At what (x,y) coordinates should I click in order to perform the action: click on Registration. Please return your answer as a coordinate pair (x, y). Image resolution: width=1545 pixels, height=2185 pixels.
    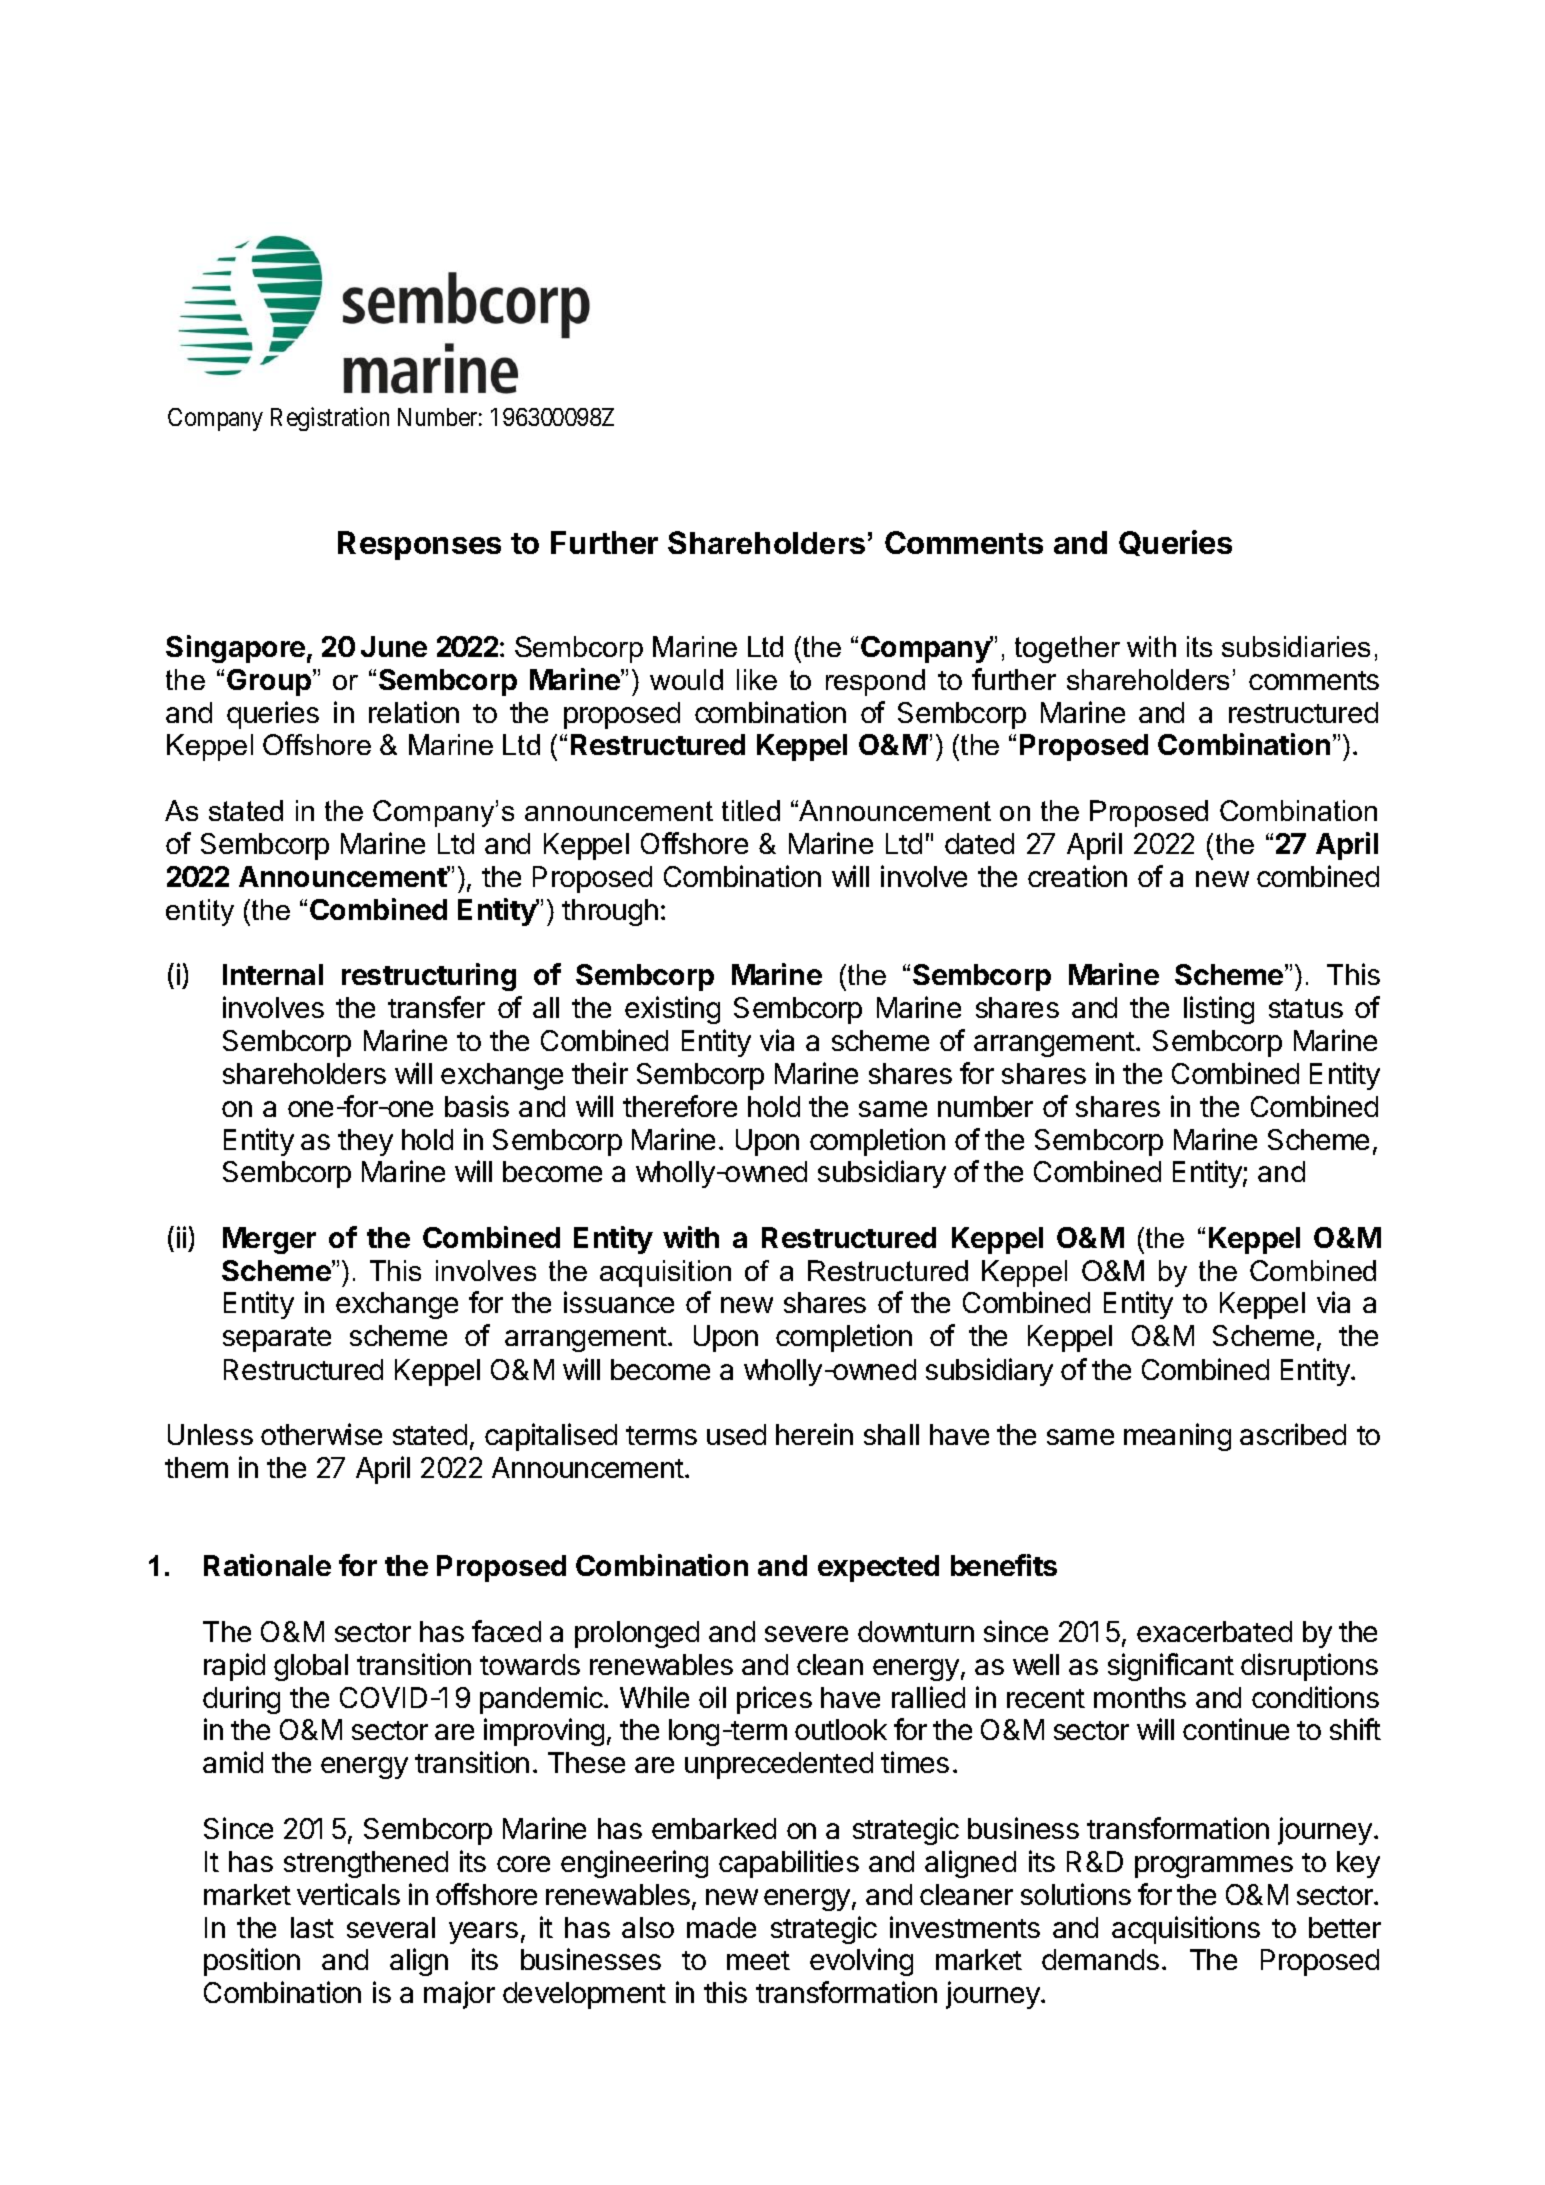
    Looking at the image, I should click on (330, 419).
